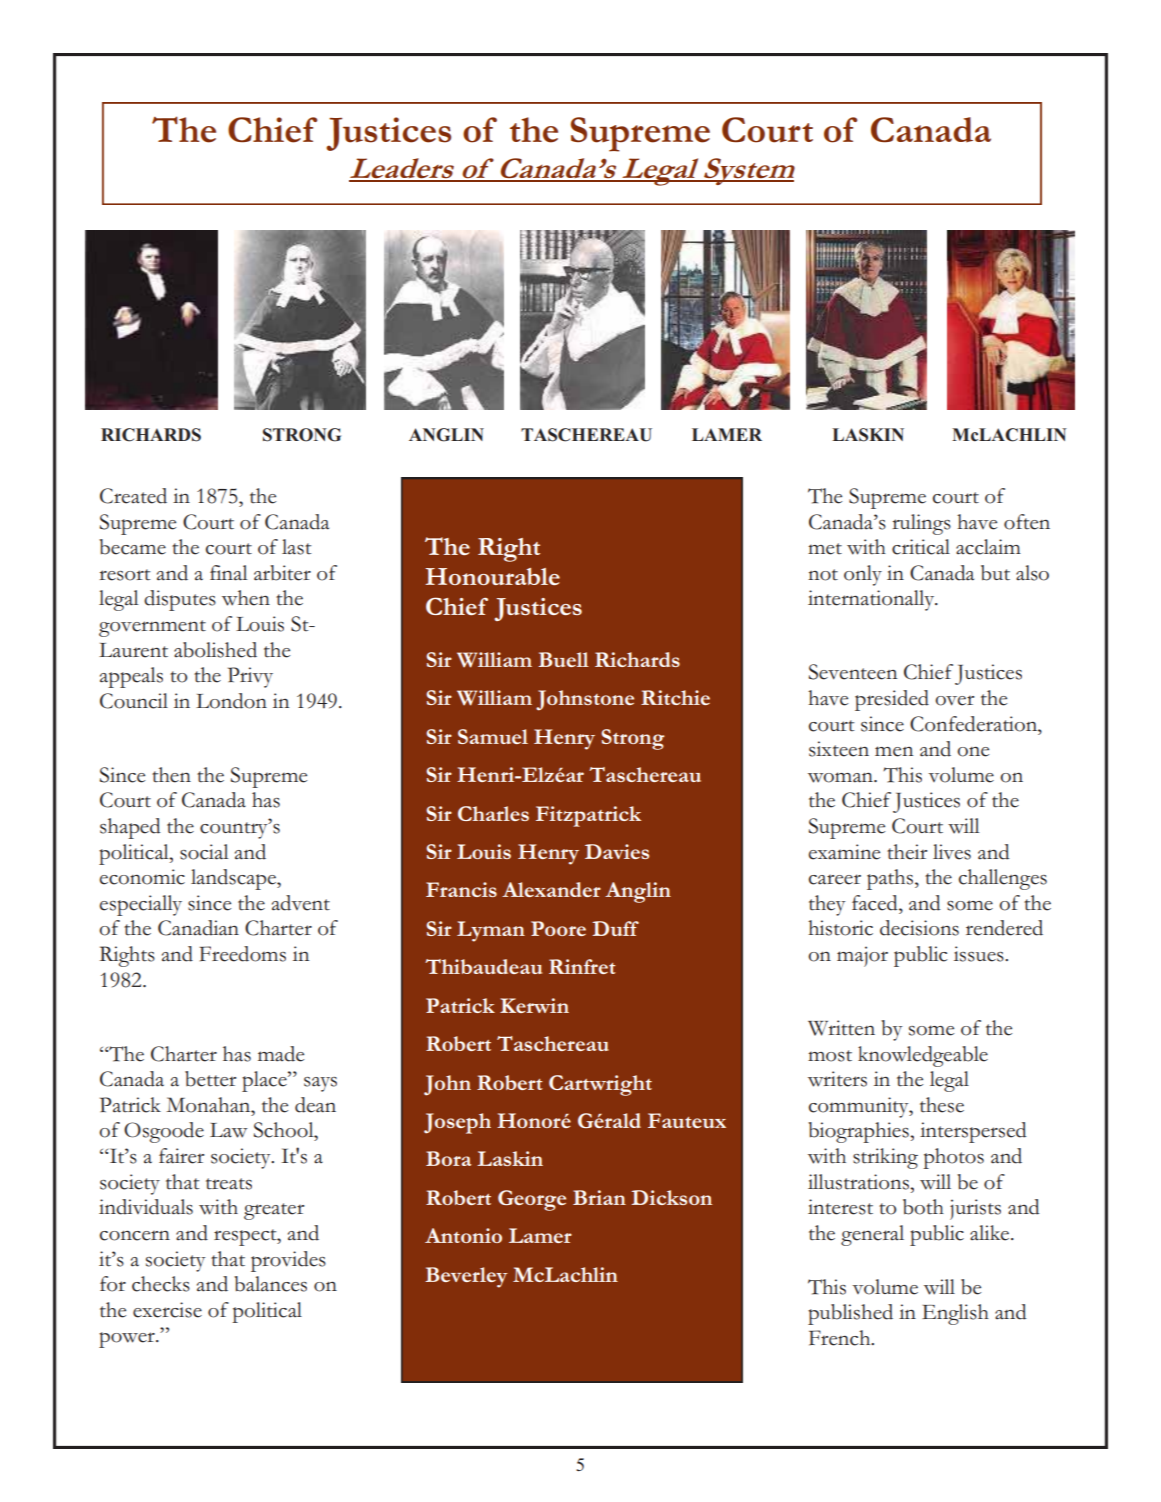  What do you see at coordinates (463, 1235) in the image?
I see `Antonio` at bounding box center [463, 1235].
